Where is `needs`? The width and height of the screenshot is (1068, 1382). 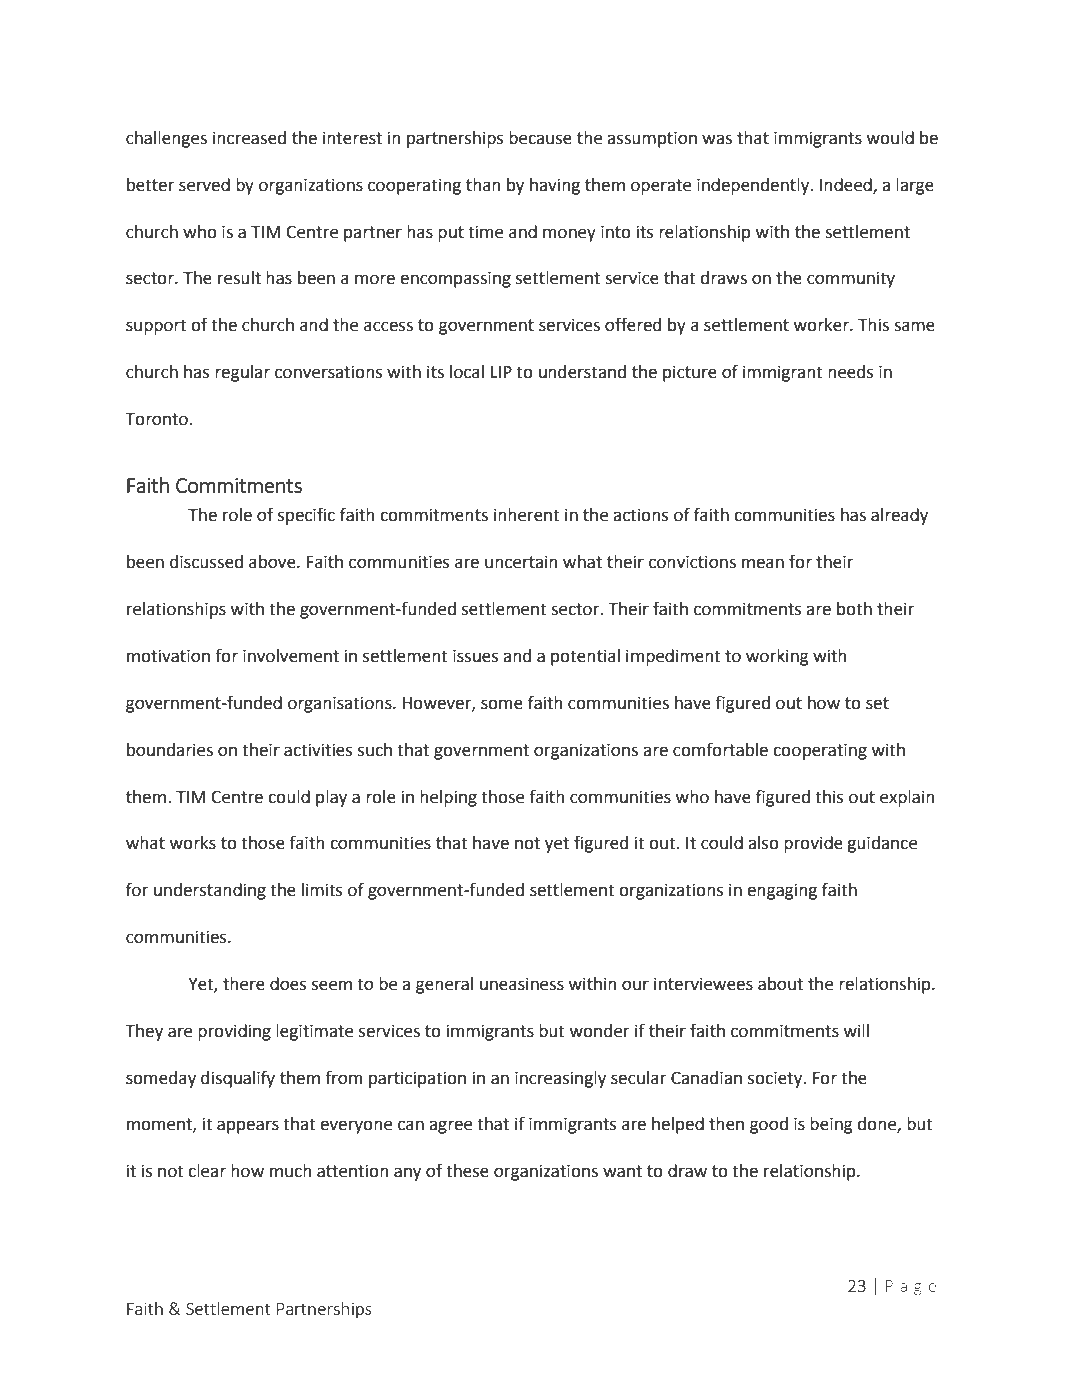
needs is located at coordinates (850, 372).
